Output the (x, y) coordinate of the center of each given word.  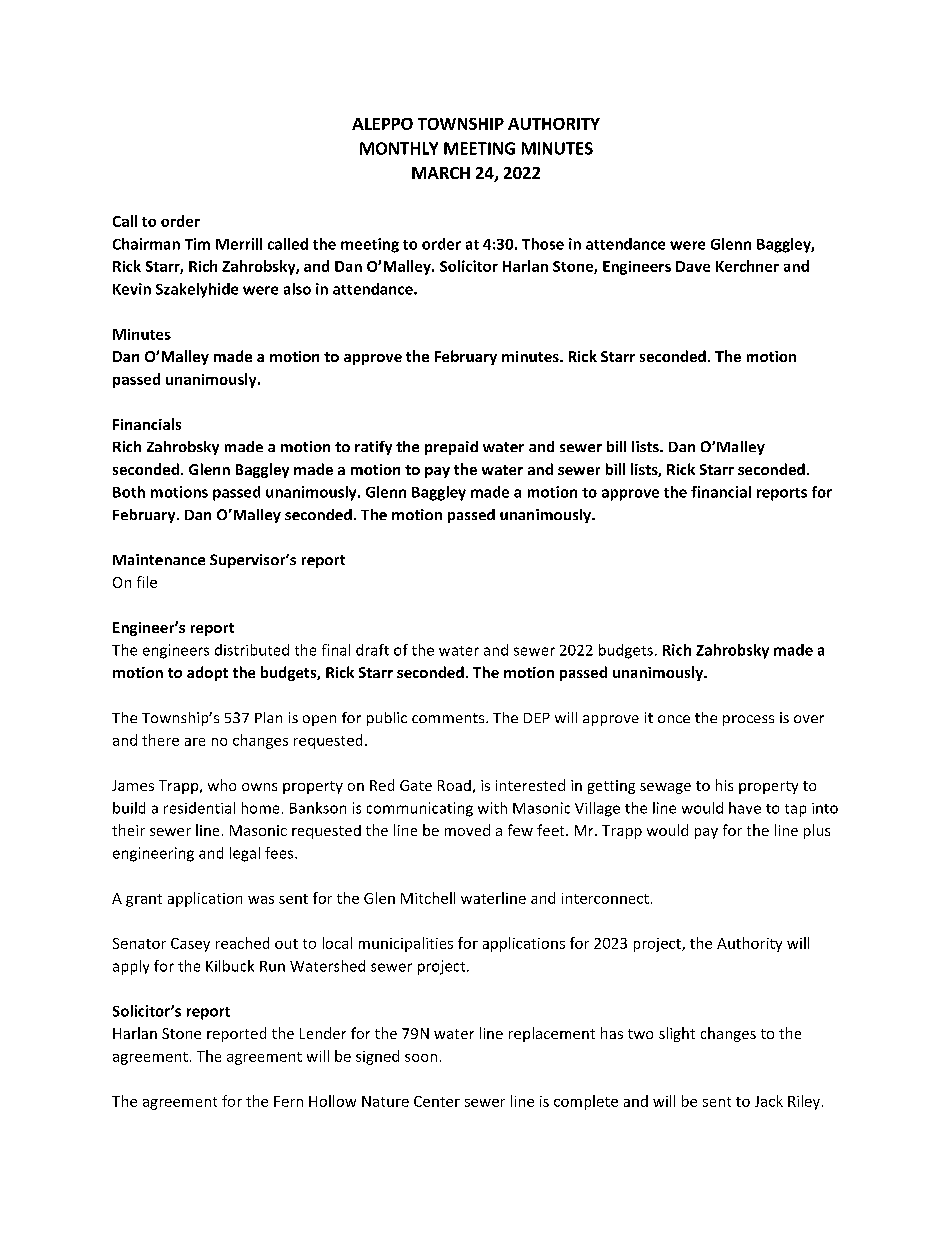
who (222, 785)
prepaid (451, 448)
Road (454, 785)
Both (129, 492)
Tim (197, 244)
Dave (693, 266)
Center (437, 1101)
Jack (769, 1101)
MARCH (441, 173)
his (724, 785)
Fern (288, 1101)
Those (543, 244)
